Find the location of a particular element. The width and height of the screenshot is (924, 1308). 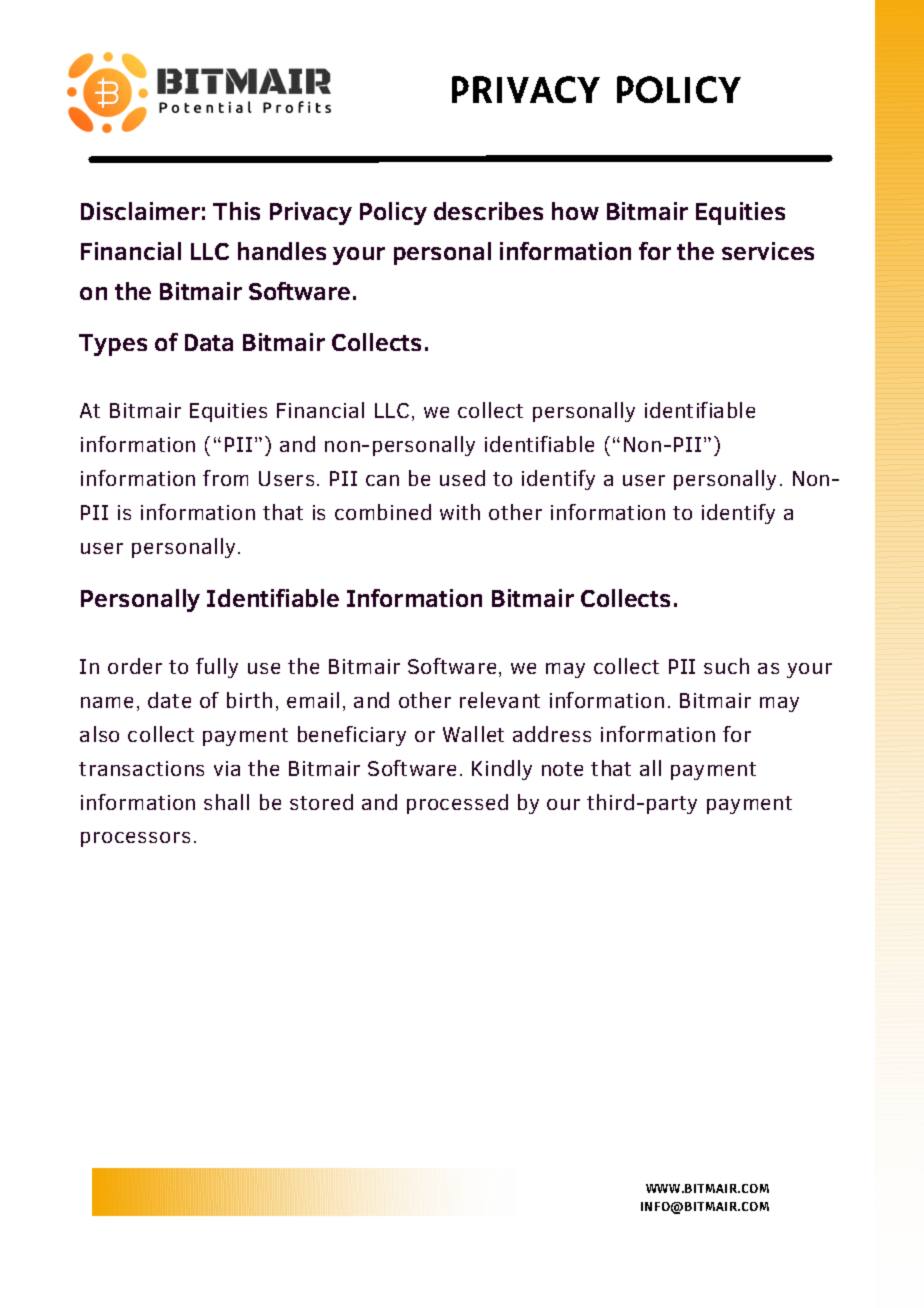

from is located at coordinates (225, 478).
